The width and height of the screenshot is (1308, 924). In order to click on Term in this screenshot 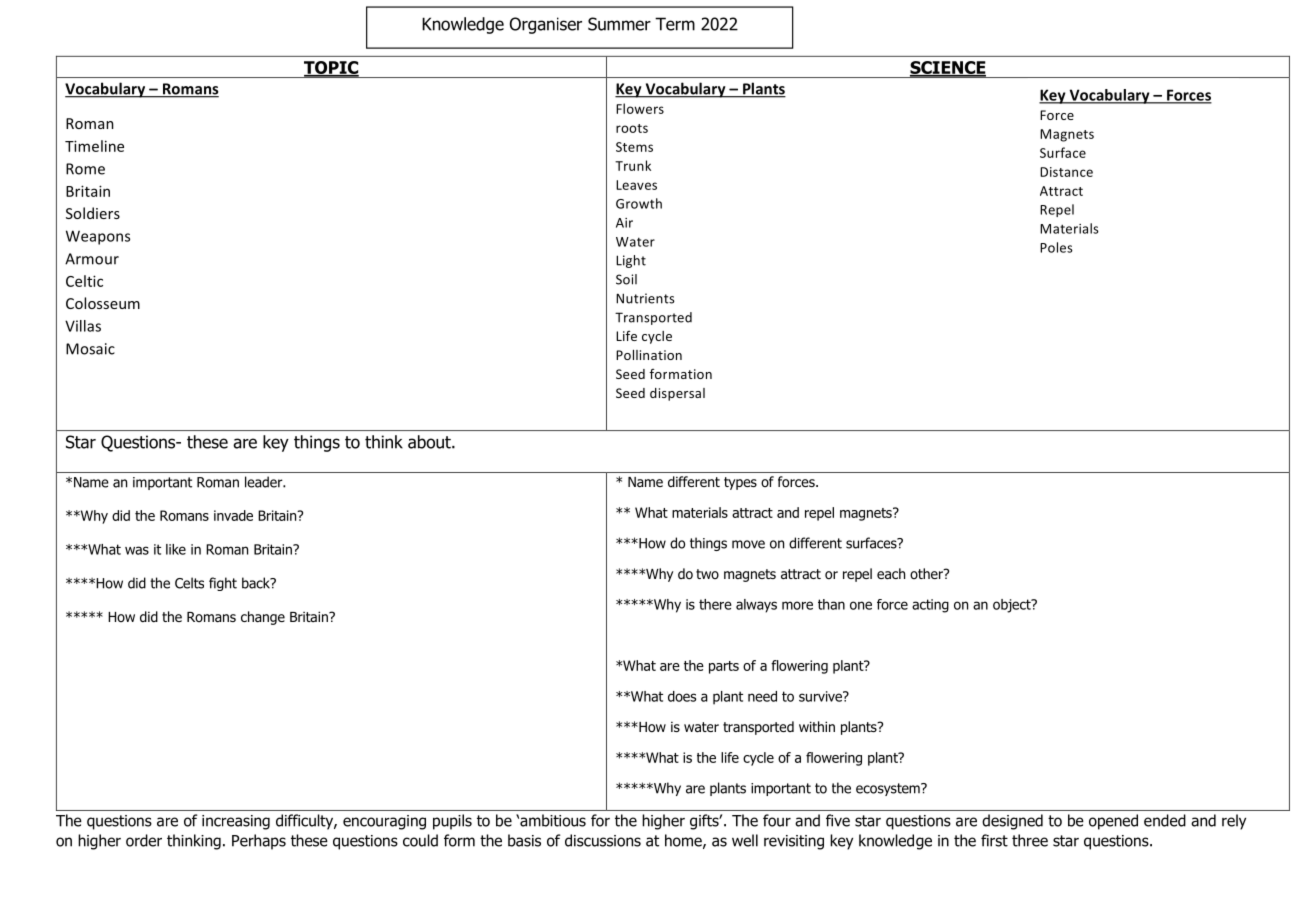, I will do `click(675, 24)`.
